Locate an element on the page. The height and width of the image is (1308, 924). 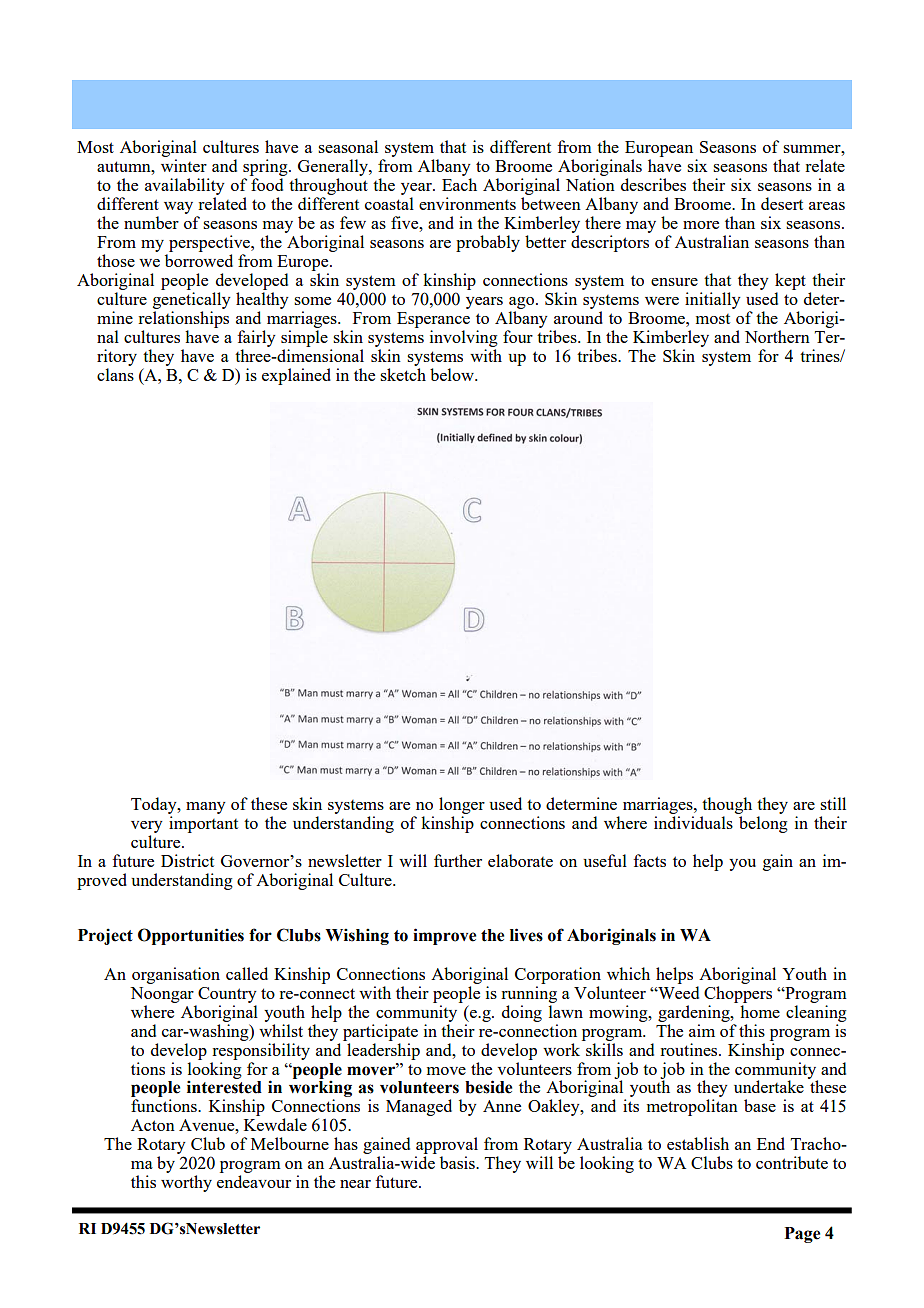
worthy is located at coordinates (186, 1183).
